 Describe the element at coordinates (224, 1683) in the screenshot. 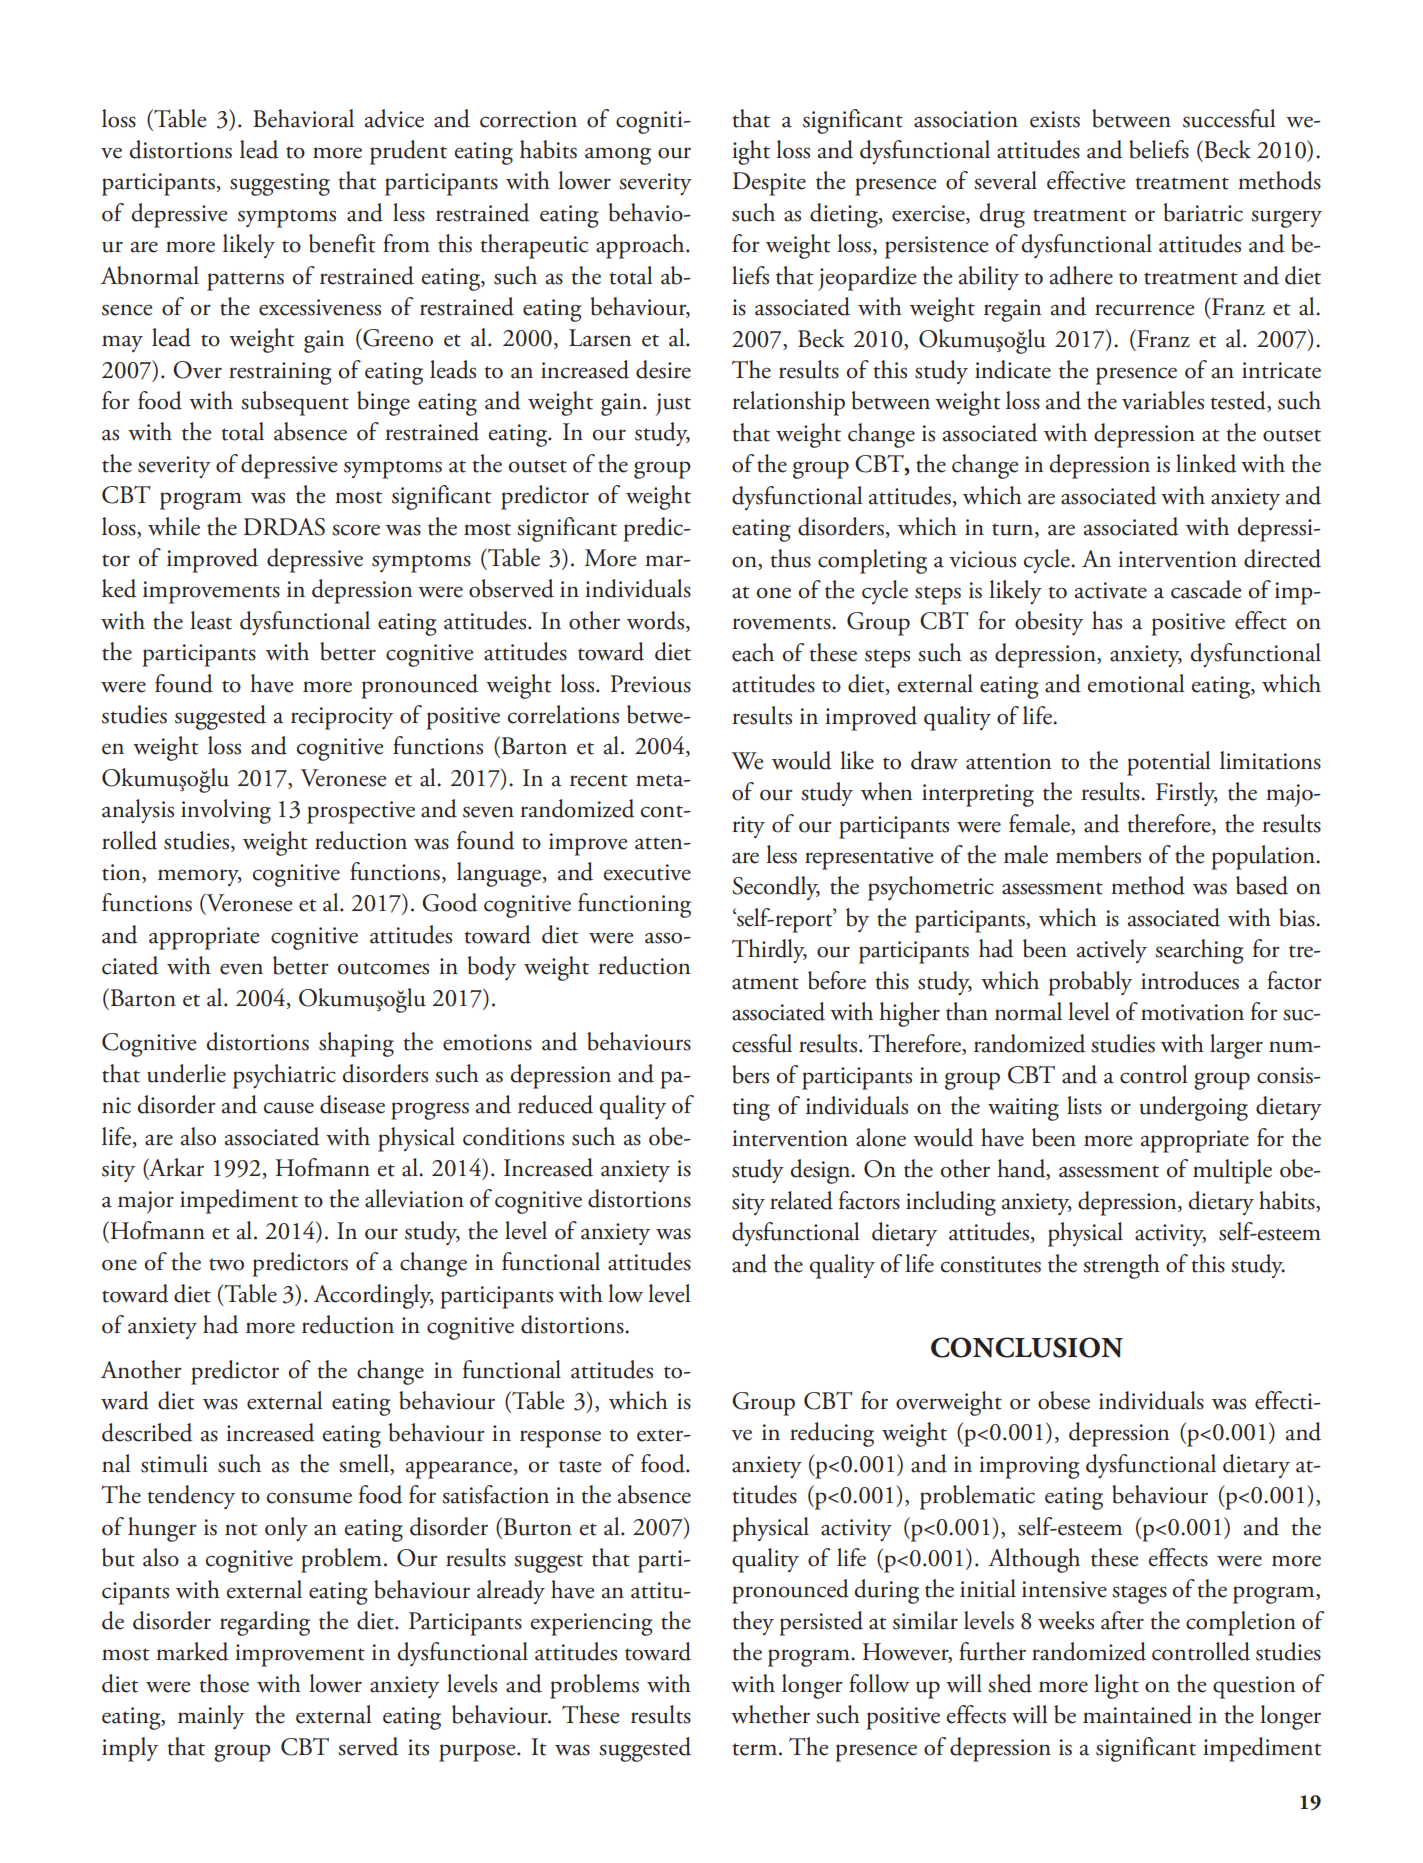

I see `those` at that location.
